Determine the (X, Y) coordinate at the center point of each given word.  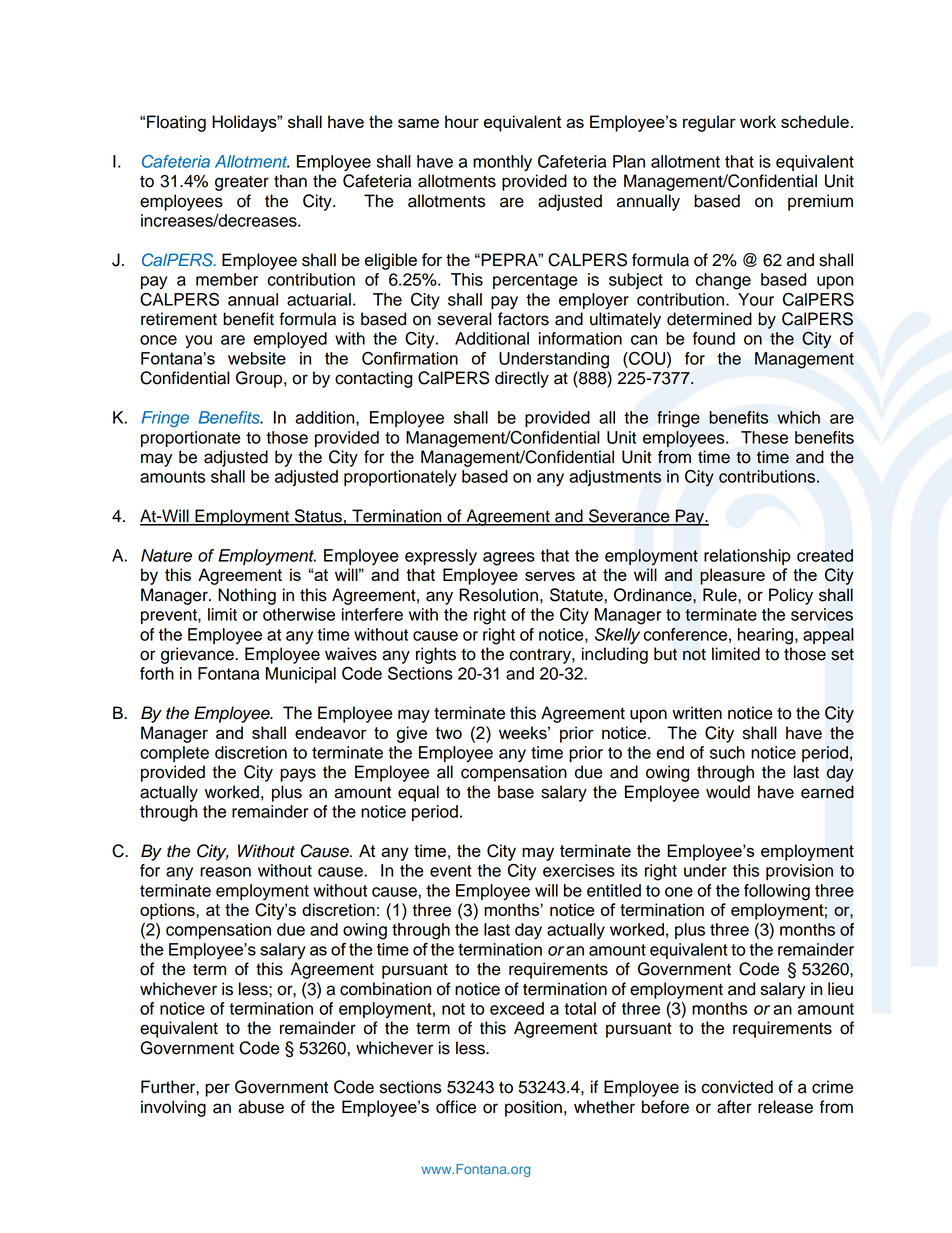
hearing (767, 636)
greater (242, 183)
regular (709, 123)
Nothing (247, 596)
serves (550, 576)
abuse (261, 1107)
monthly (502, 163)
